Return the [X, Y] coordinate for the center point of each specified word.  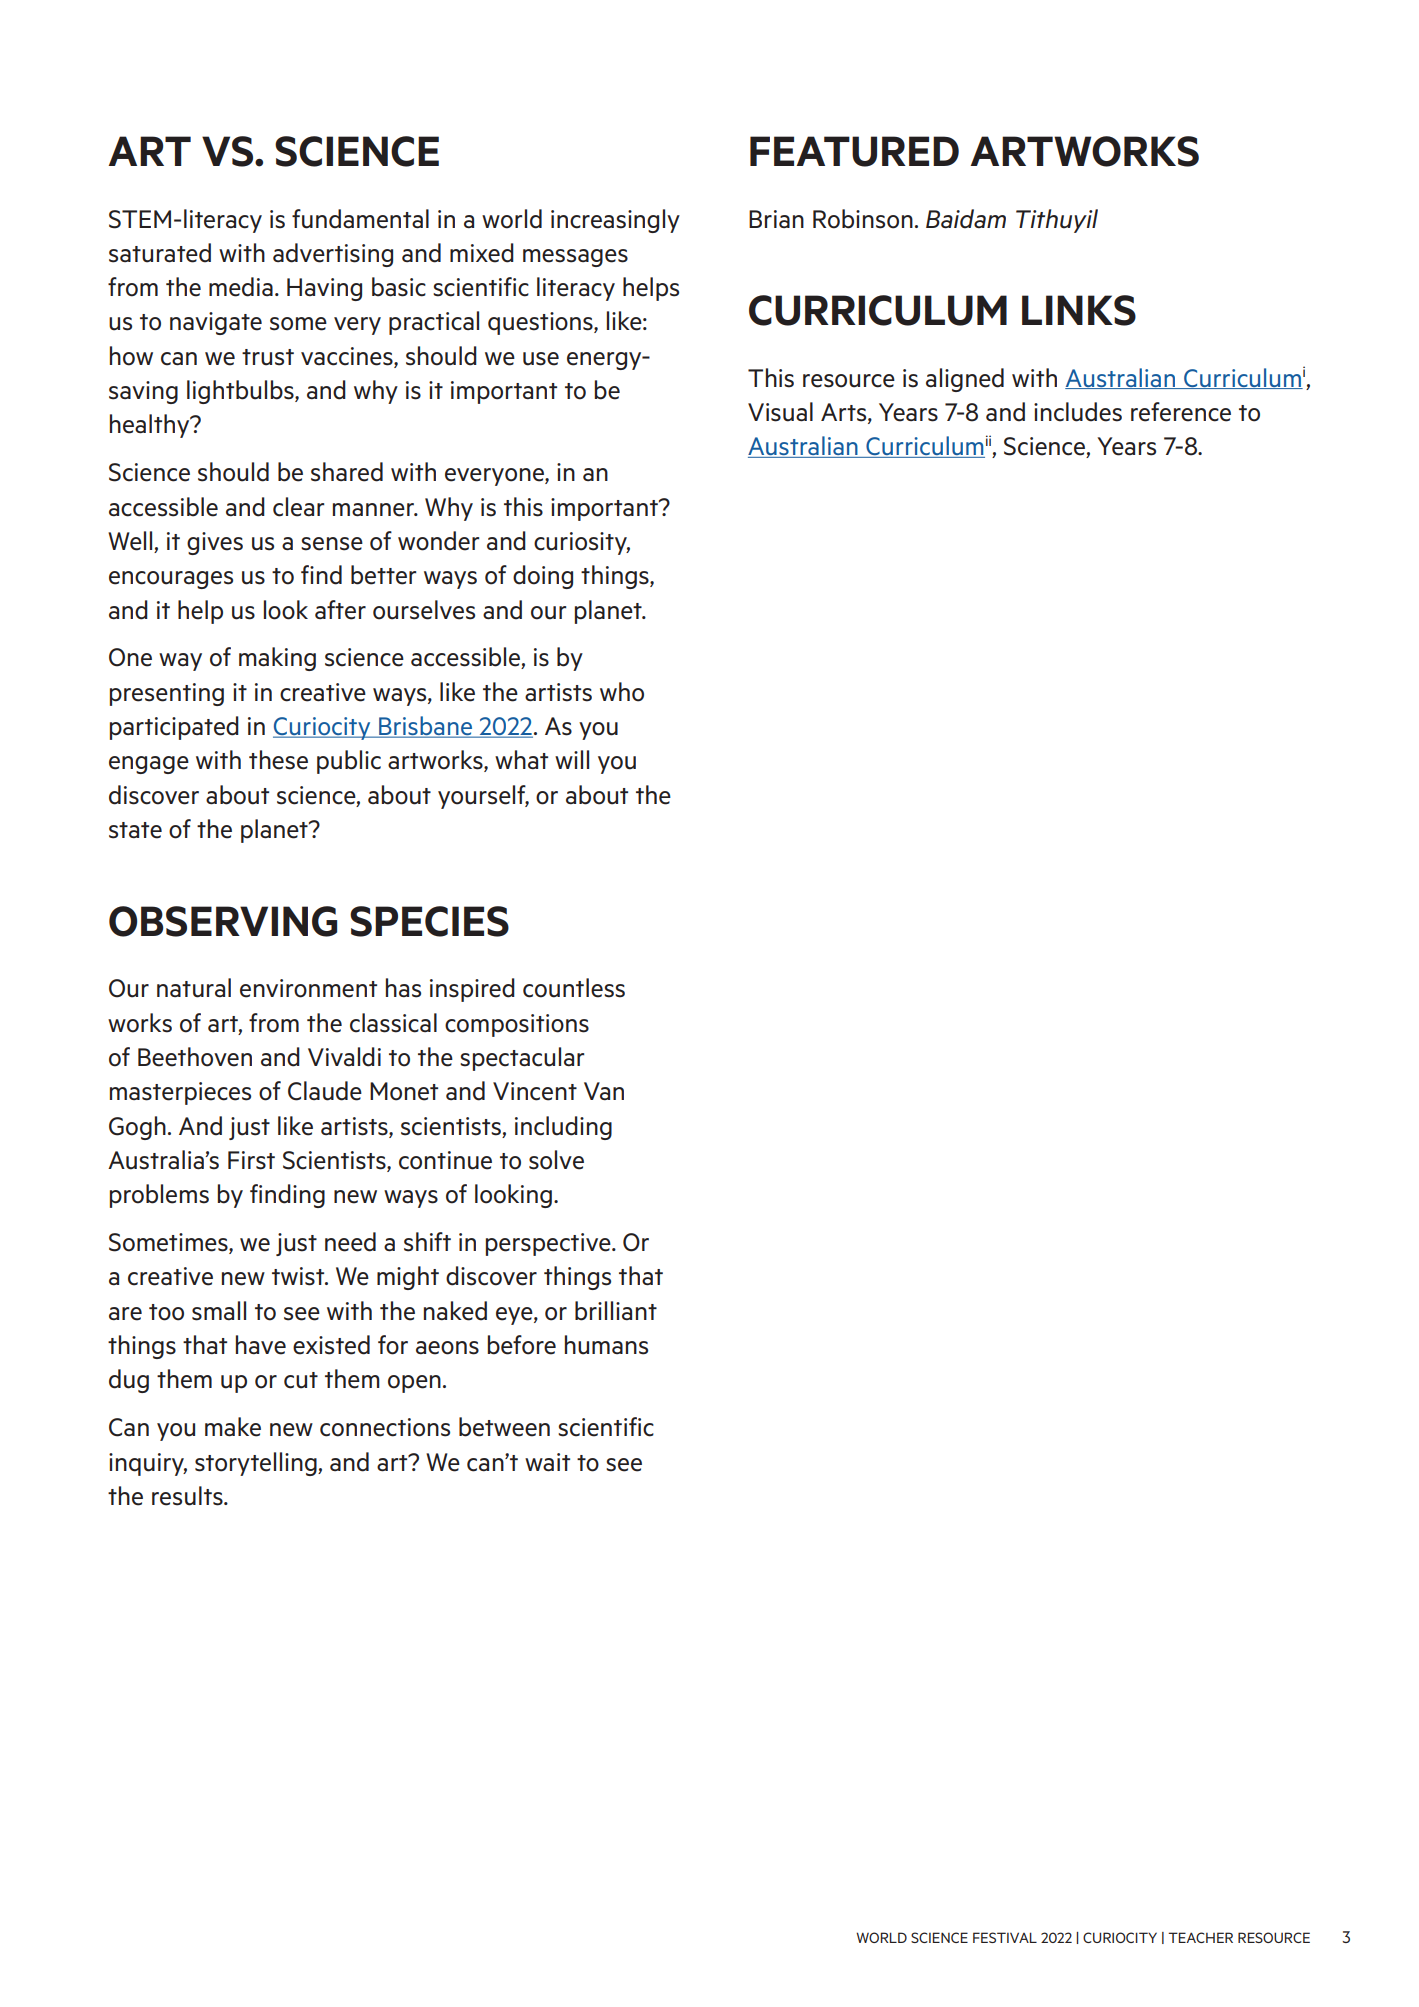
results [188, 1496]
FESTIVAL [1005, 1937]
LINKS [1079, 310]
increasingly [615, 221]
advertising [333, 255]
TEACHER [1200, 1937]
